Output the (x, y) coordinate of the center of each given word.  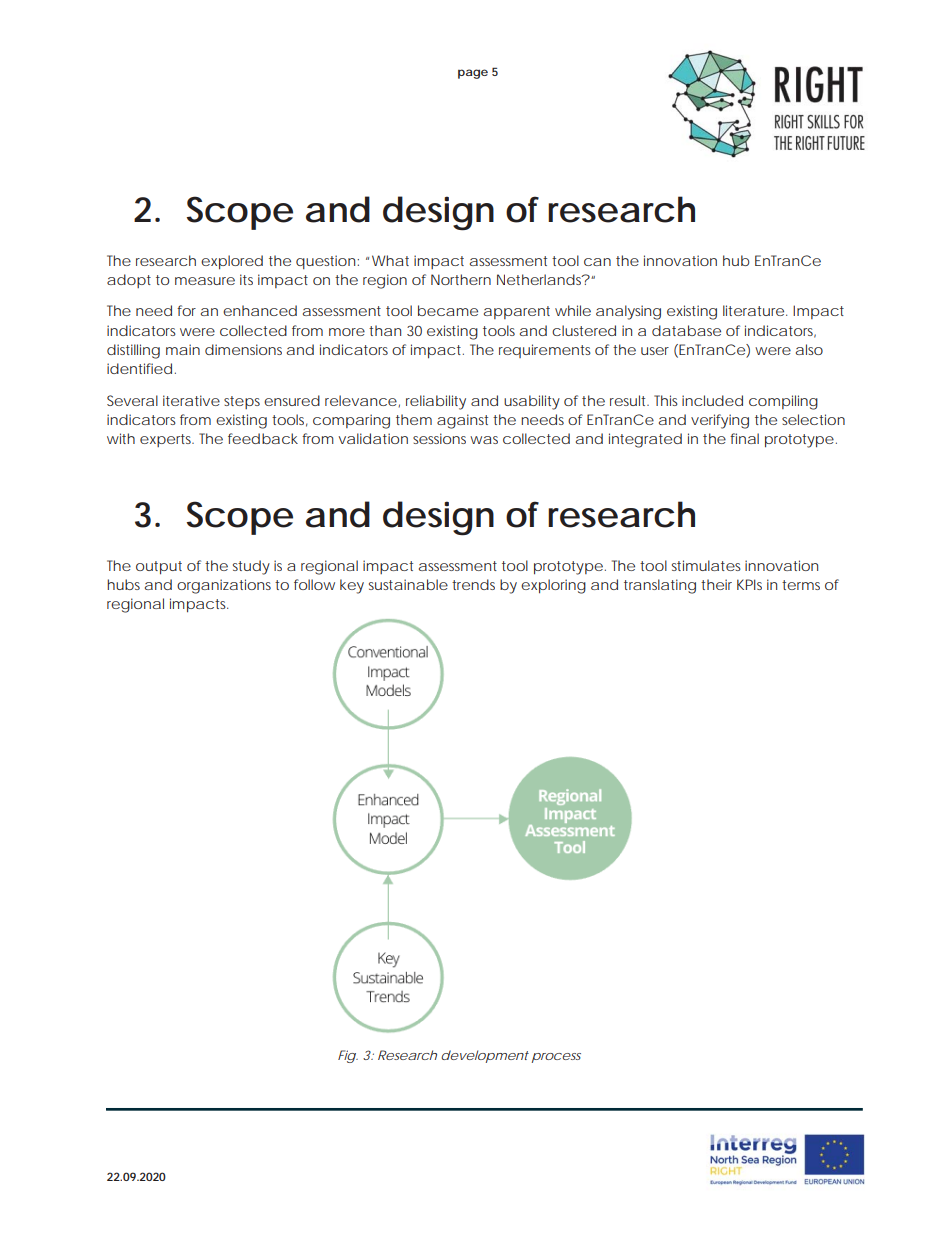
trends (473, 584)
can (597, 262)
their (716, 584)
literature (753, 310)
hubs (123, 584)
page (473, 74)
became (448, 310)
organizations (224, 586)
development (485, 1056)
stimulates (706, 565)
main (183, 349)
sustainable (408, 584)
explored (232, 262)
